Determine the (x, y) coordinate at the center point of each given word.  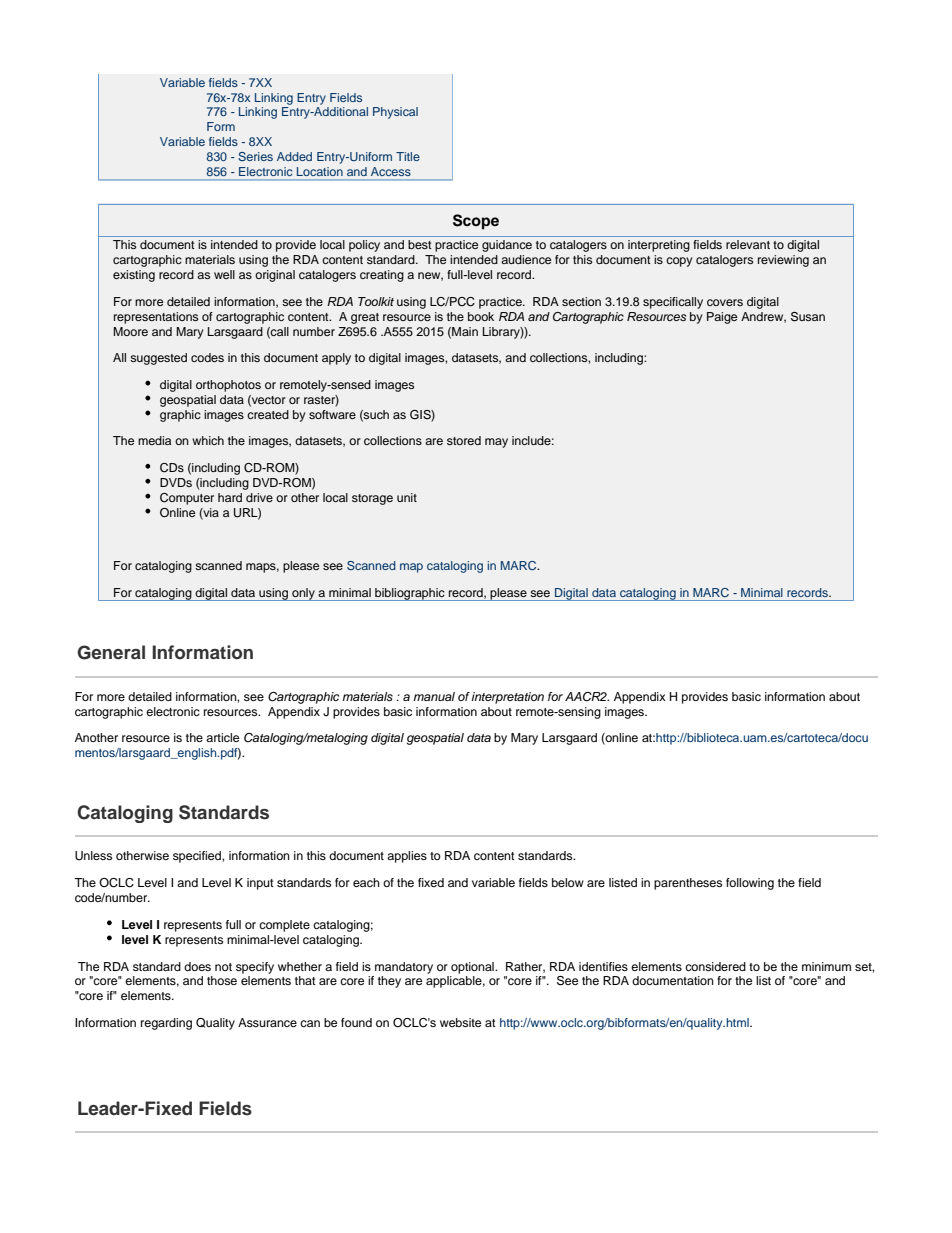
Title (408, 156)
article (222, 737)
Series (255, 156)
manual (434, 696)
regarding (166, 1024)
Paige (722, 318)
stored (464, 440)
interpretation (508, 698)
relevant (748, 244)
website (460, 1022)
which (208, 440)
